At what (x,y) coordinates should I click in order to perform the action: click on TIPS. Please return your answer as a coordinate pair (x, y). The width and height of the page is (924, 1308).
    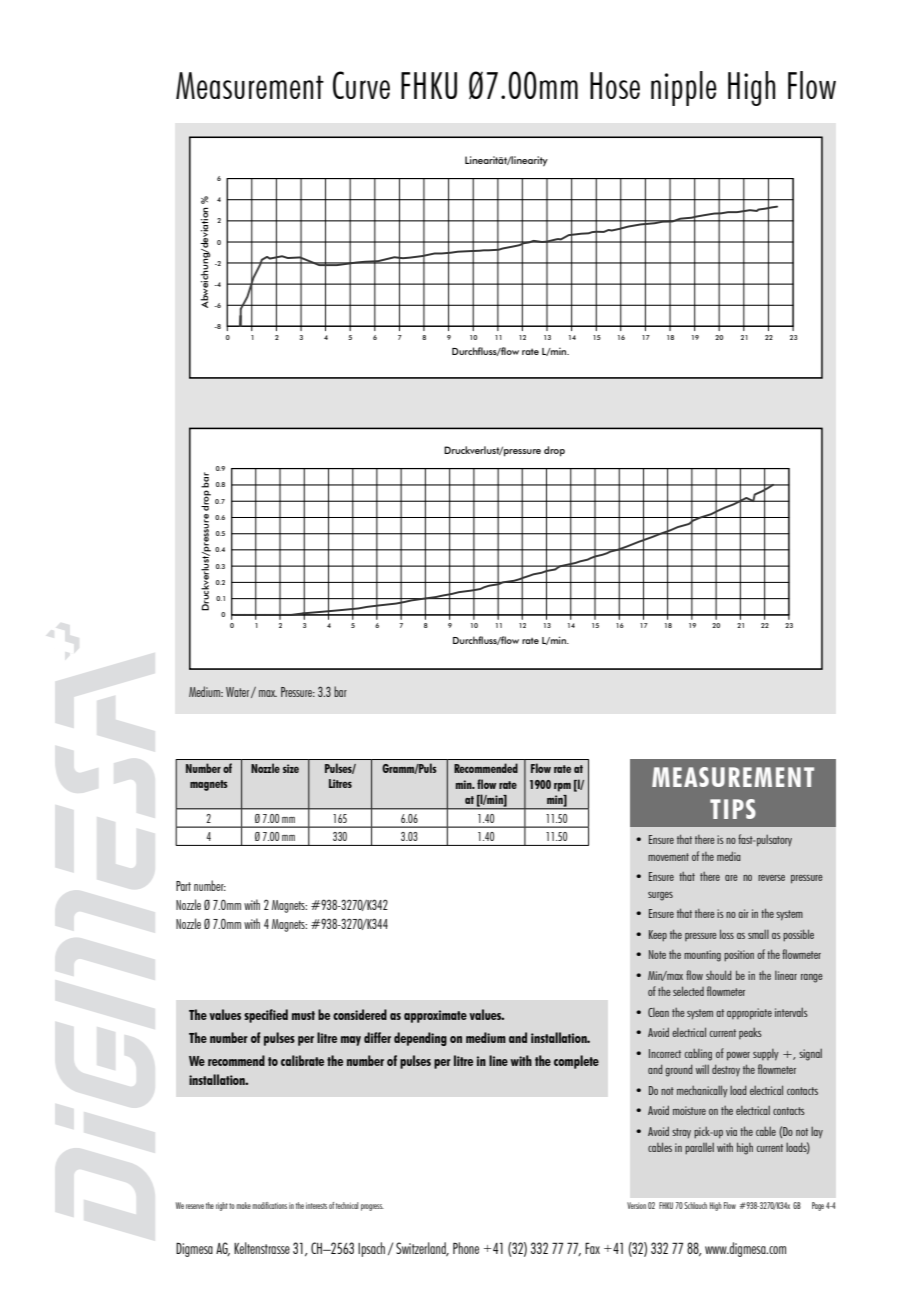
    Looking at the image, I should click on (733, 809).
